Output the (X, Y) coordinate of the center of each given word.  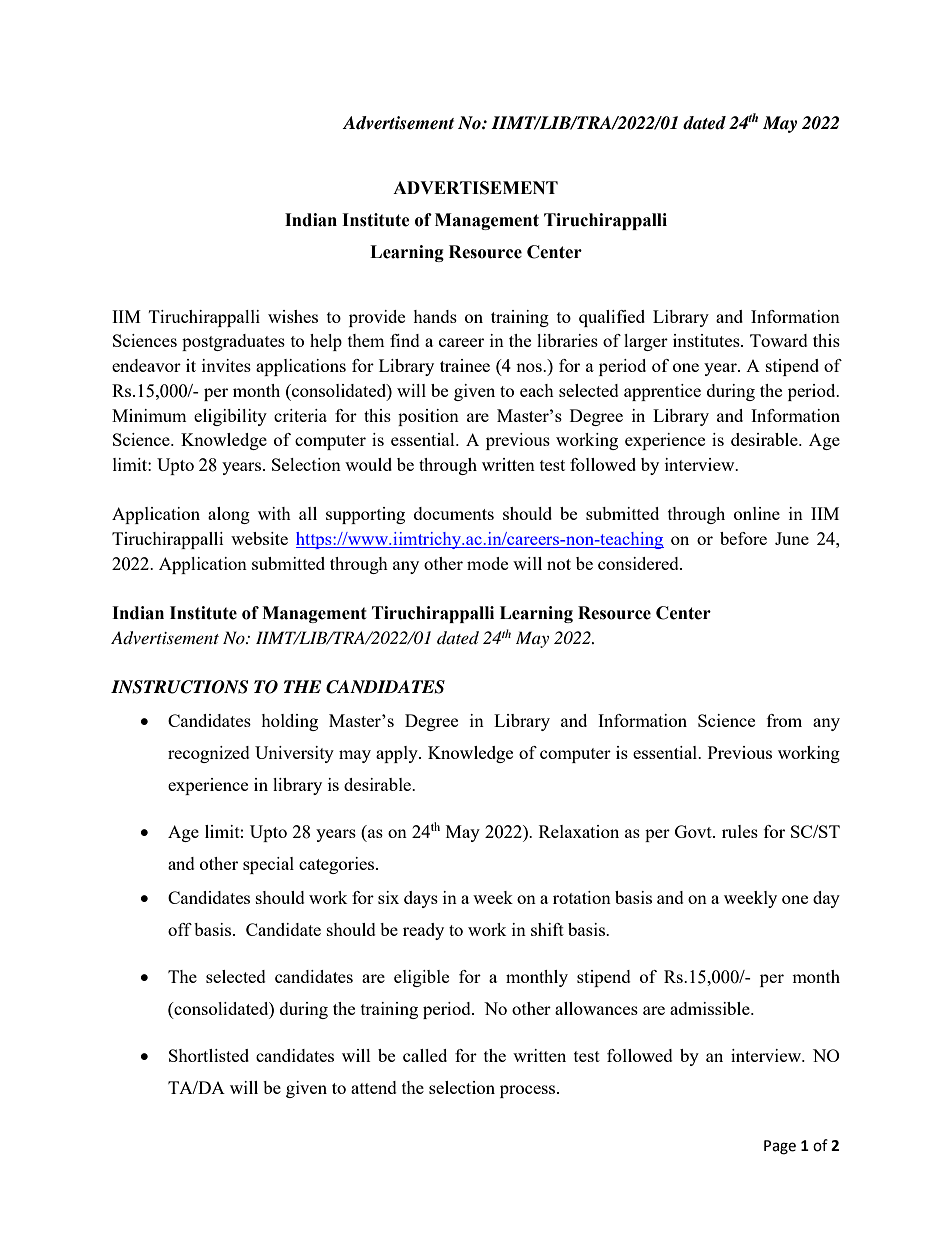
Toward (779, 340)
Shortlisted (209, 1055)
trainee (465, 365)
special (268, 865)
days (421, 899)
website (259, 538)
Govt (694, 831)
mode (487, 563)
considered (639, 563)
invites (226, 365)
